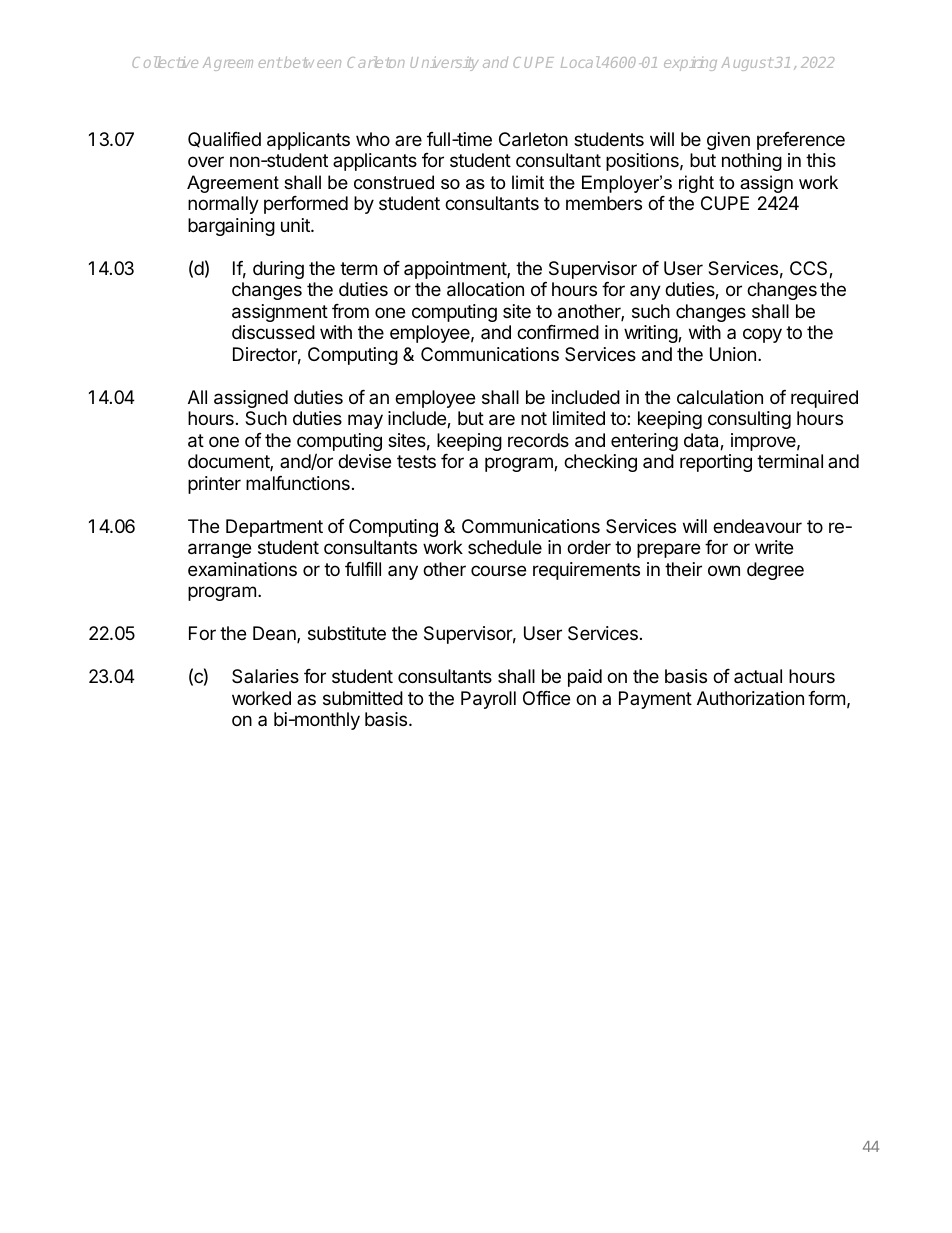 The image size is (952, 1233). Describe the element at coordinates (274, 528) in the screenshot. I see `Department` at that location.
